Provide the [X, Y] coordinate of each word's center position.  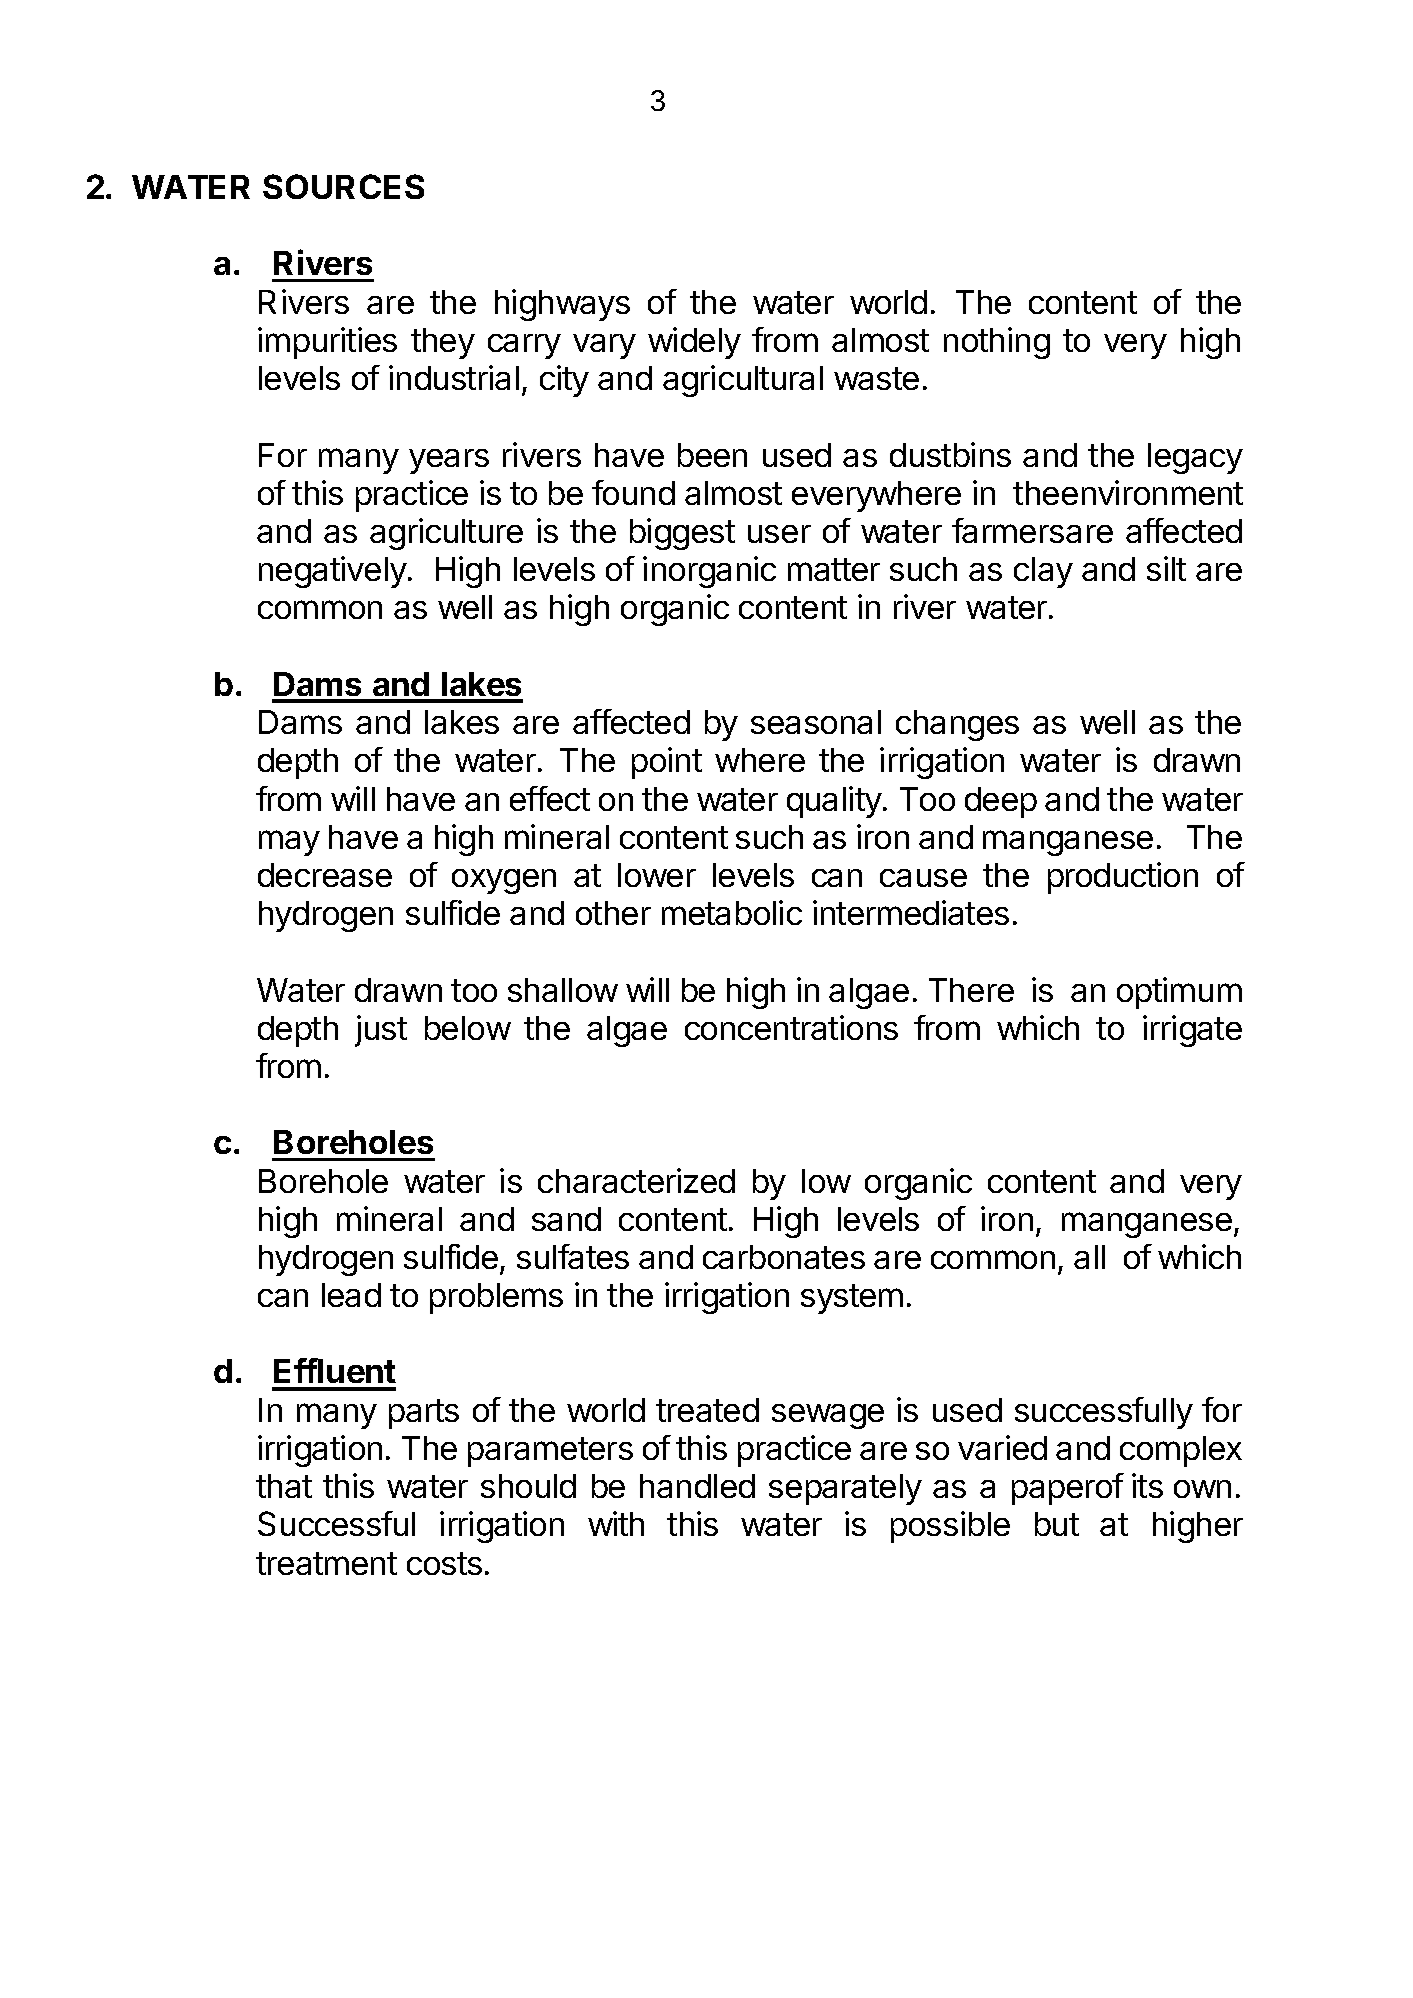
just [381, 1031]
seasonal [816, 722]
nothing [997, 343]
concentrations [791, 1027]
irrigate [1192, 1031]
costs [444, 1563]
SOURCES [343, 186]
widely [694, 343]
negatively [333, 572]
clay [1043, 572]
